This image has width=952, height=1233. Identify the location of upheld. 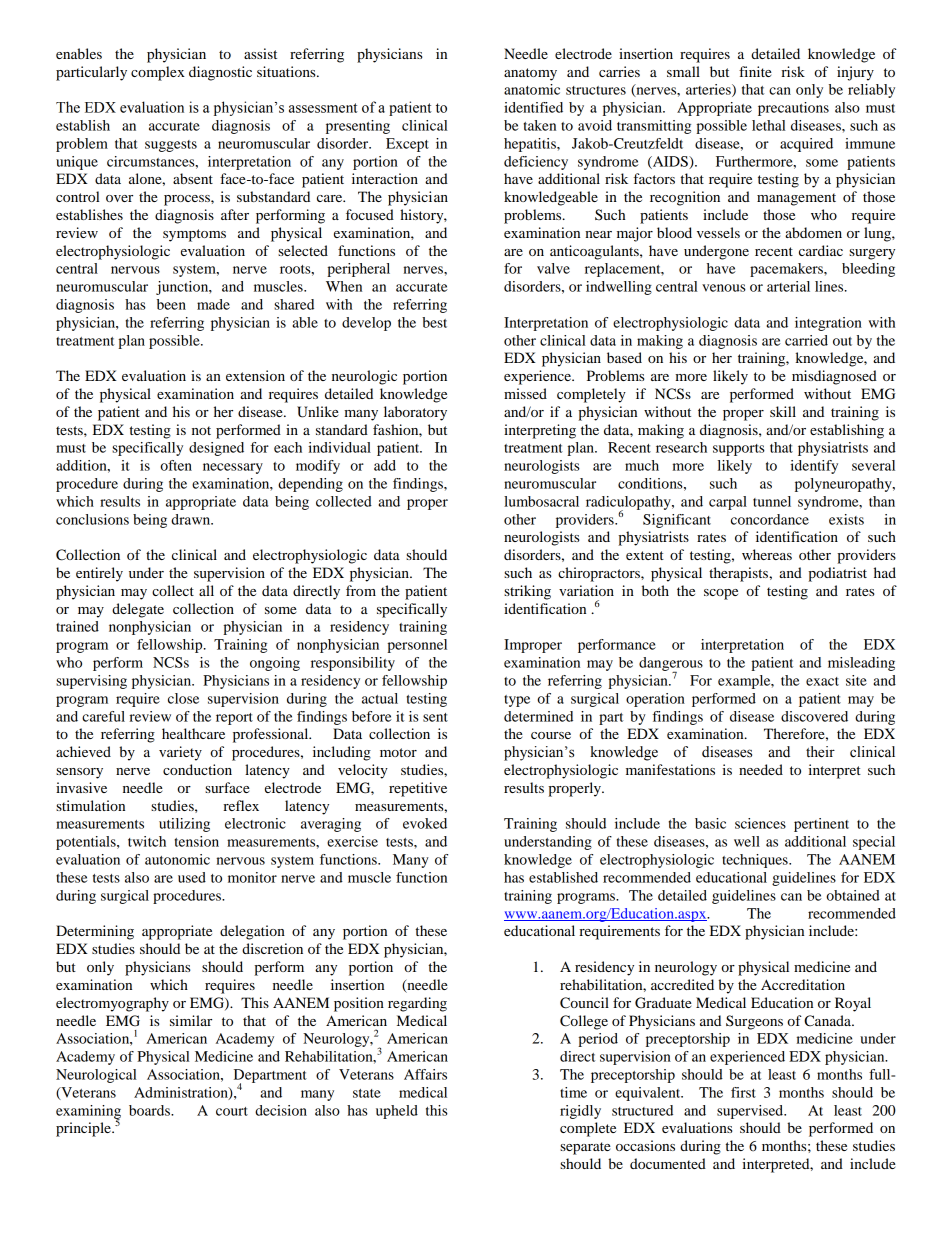
(397, 1112).
